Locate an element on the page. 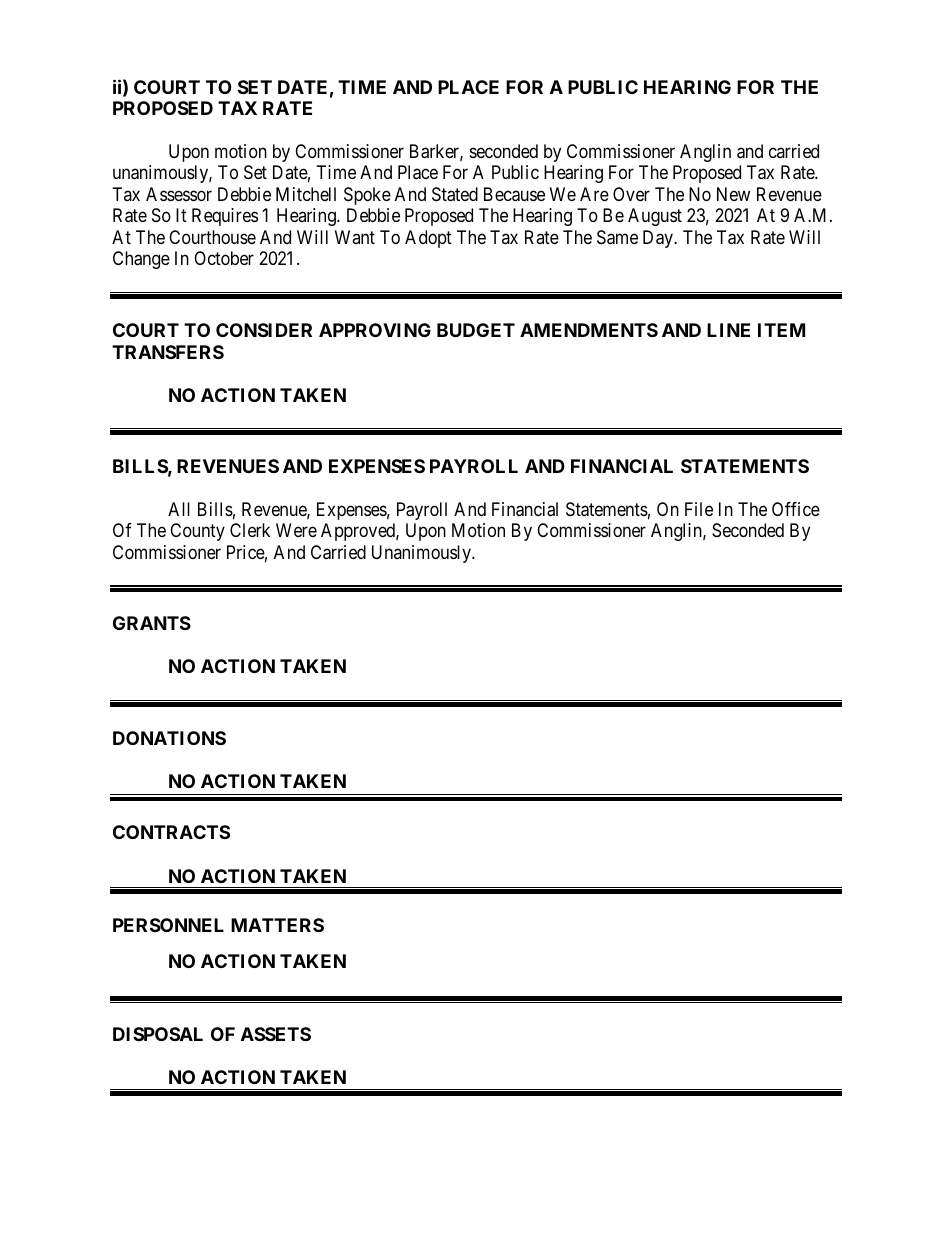  All is located at coordinates (179, 509).
